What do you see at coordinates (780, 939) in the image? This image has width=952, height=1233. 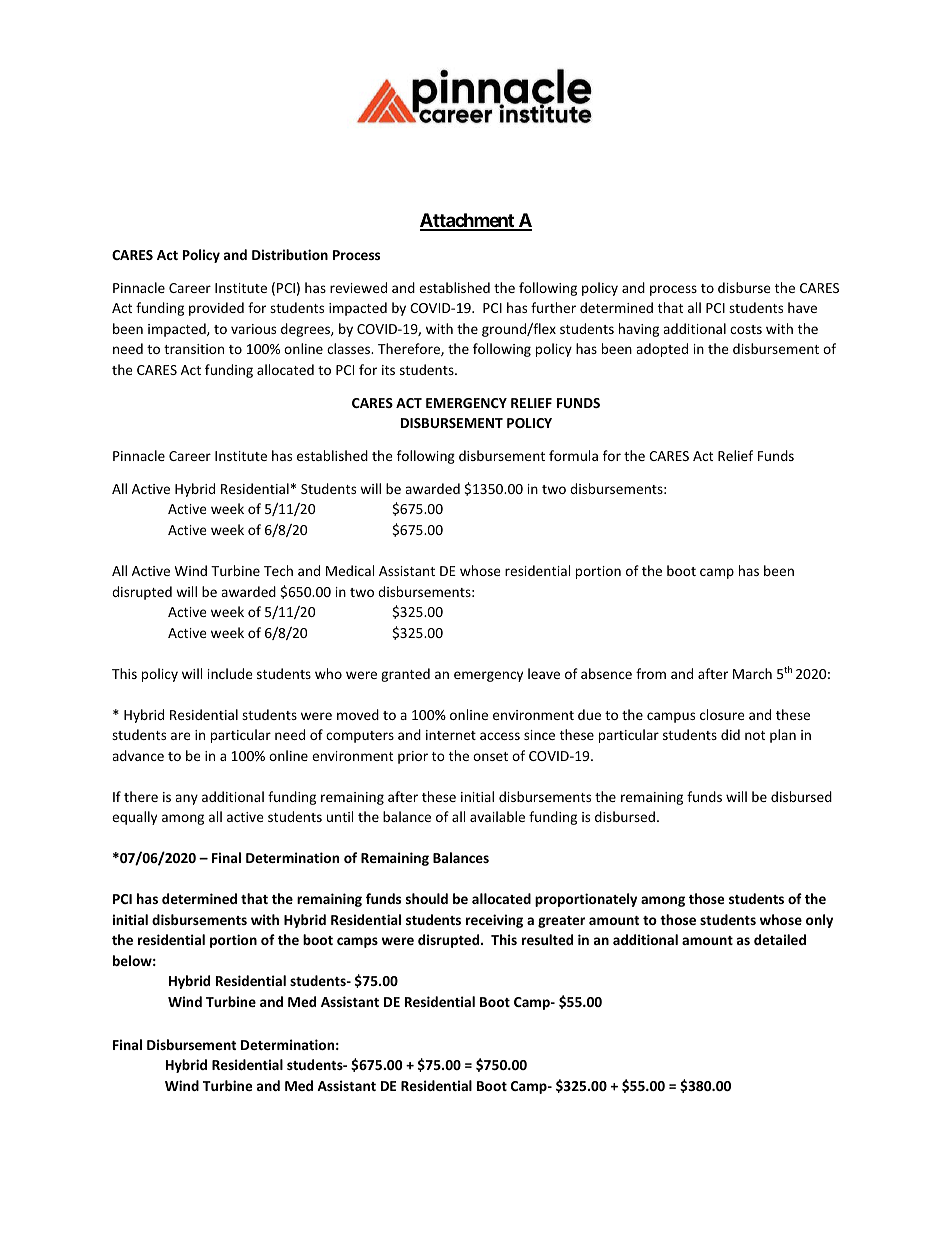 I see `detailed` at bounding box center [780, 939].
